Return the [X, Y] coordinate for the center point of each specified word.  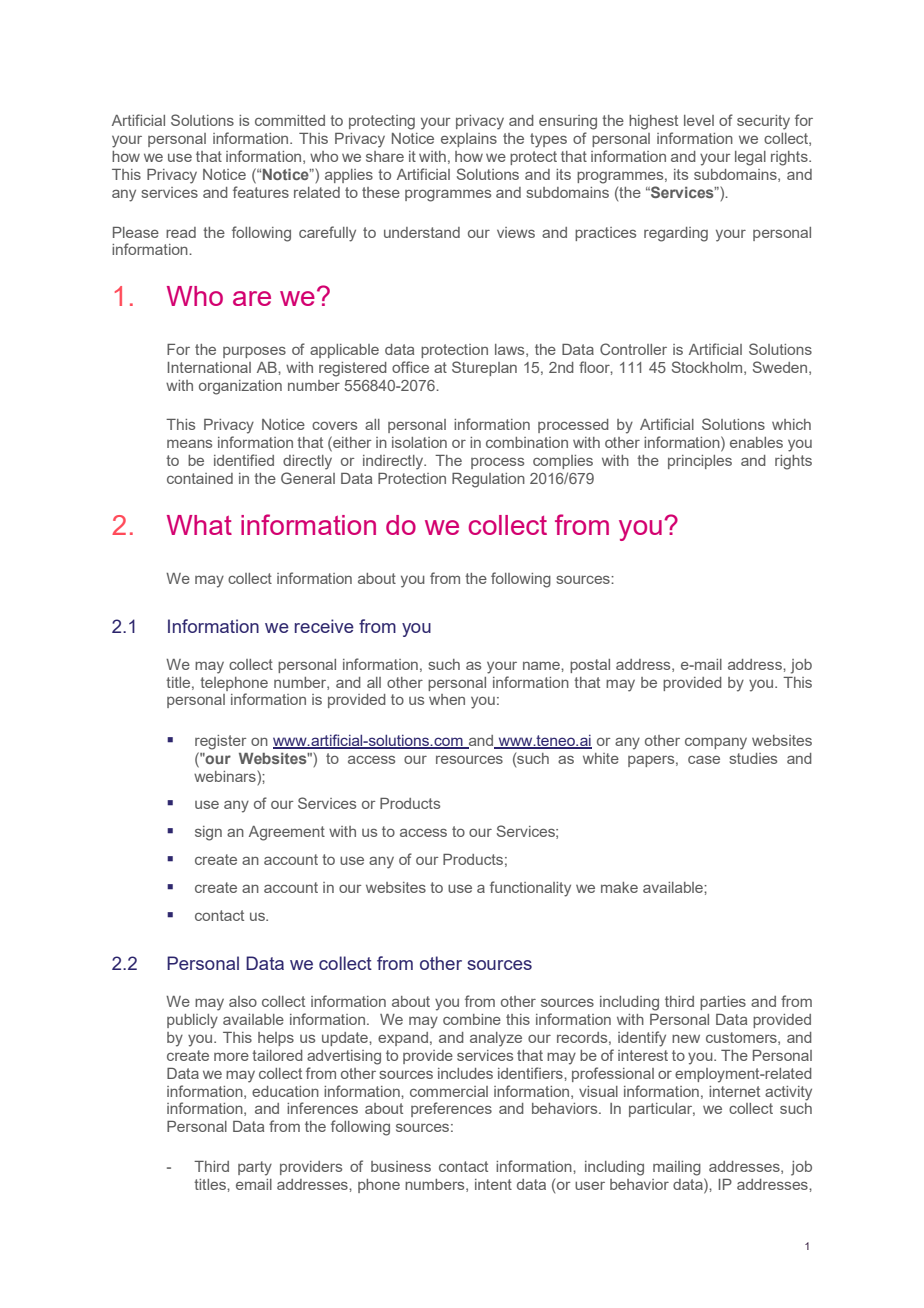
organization [240, 387]
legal [750, 158]
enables [756, 442]
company [716, 743]
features [261, 192]
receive [324, 626]
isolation [419, 442]
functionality [530, 889]
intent [493, 1184]
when [447, 699]
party [255, 1168]
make [619, 887]
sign [208, 833]
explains [469, 140]
